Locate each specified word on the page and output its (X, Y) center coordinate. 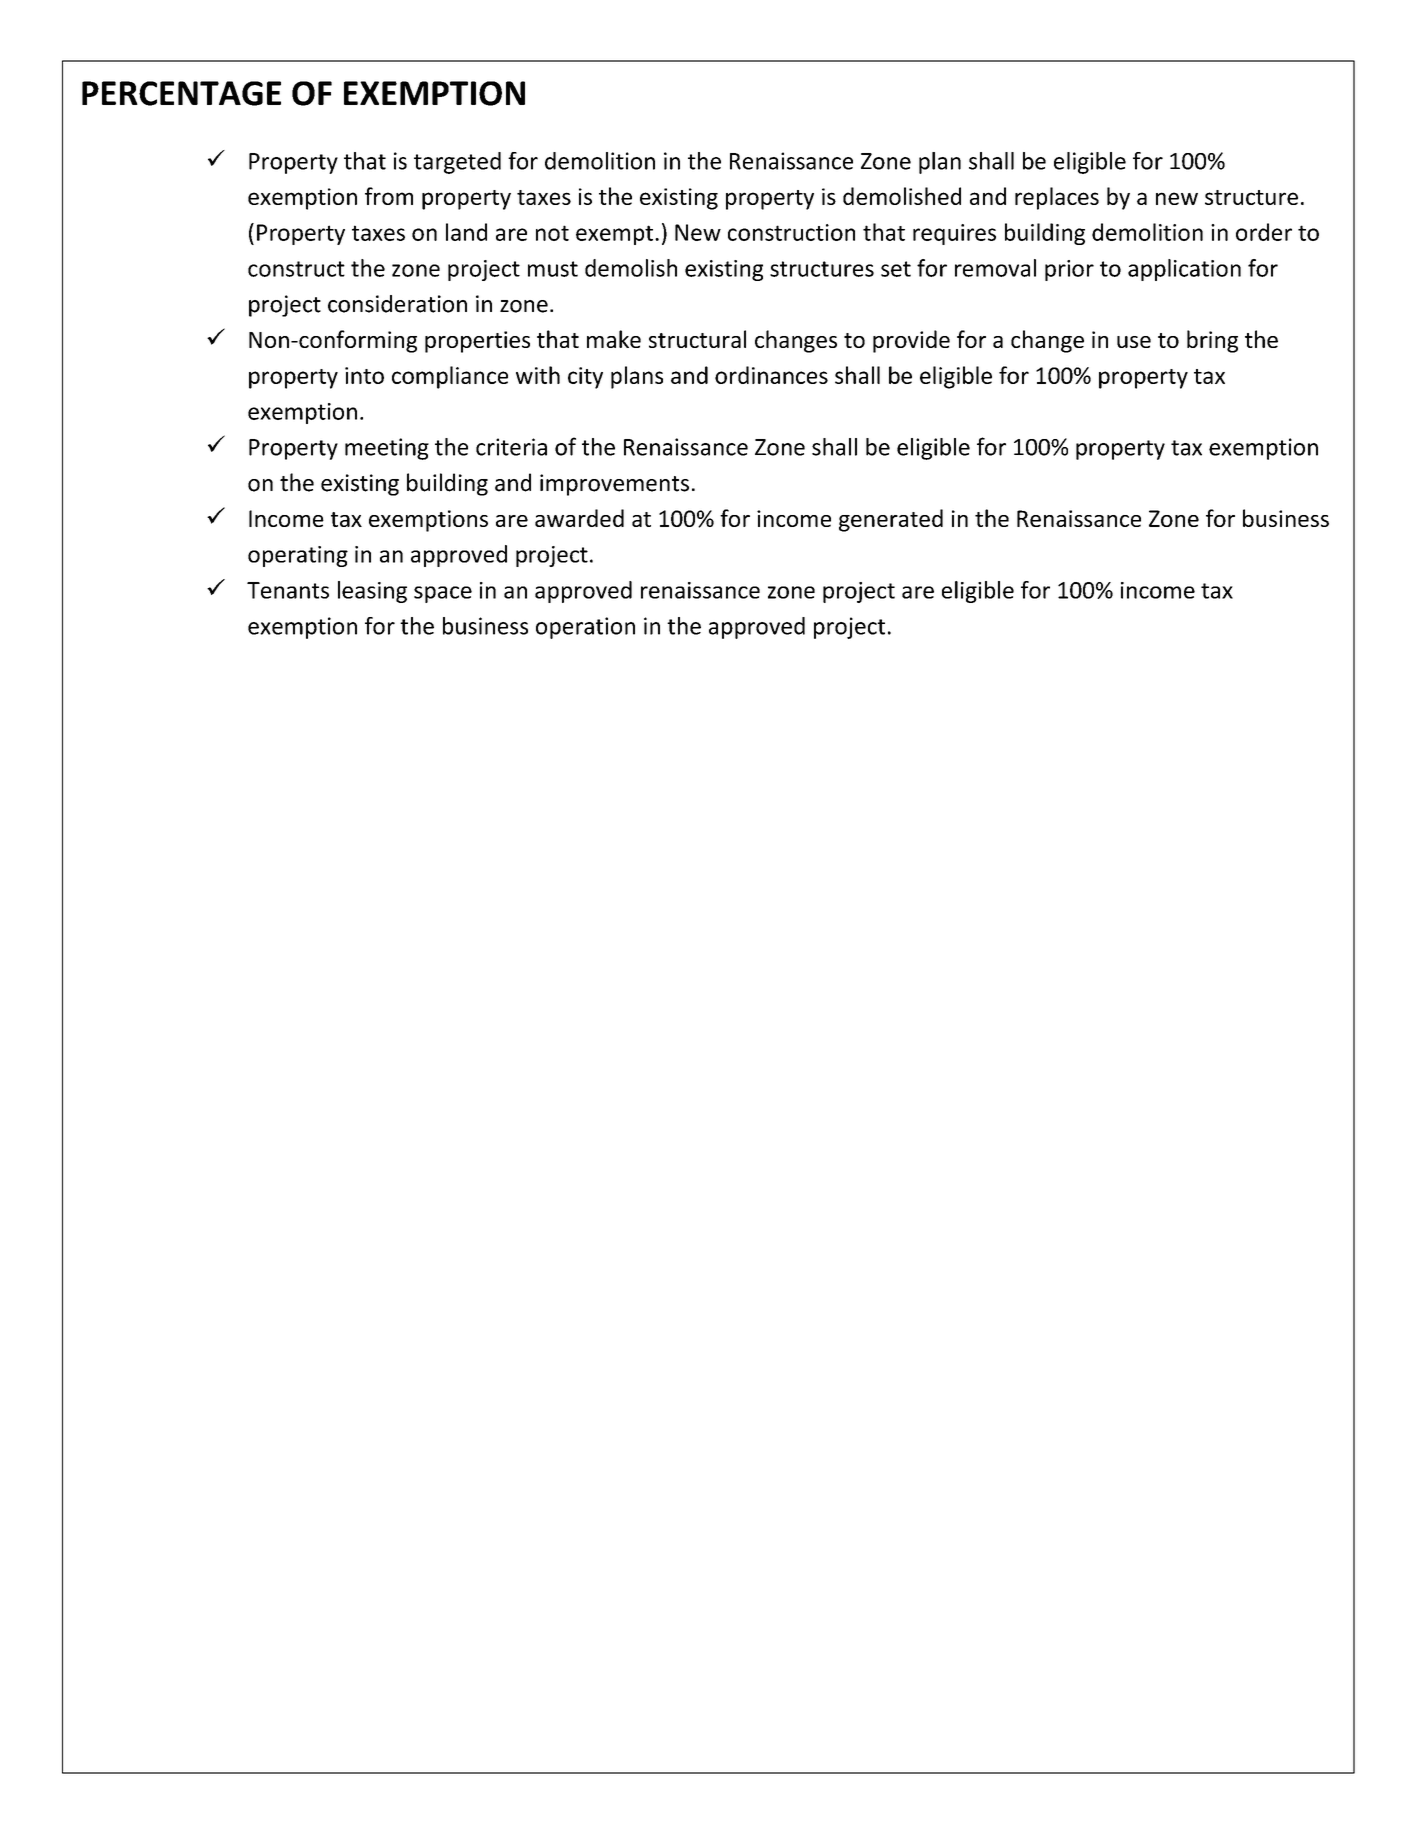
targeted (457, 163)
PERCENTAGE (181, 93)
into (364, 375)
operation (585, 628)
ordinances (771, 375)
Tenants (288, 590)
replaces (1057, 198)
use (1134, 342)
